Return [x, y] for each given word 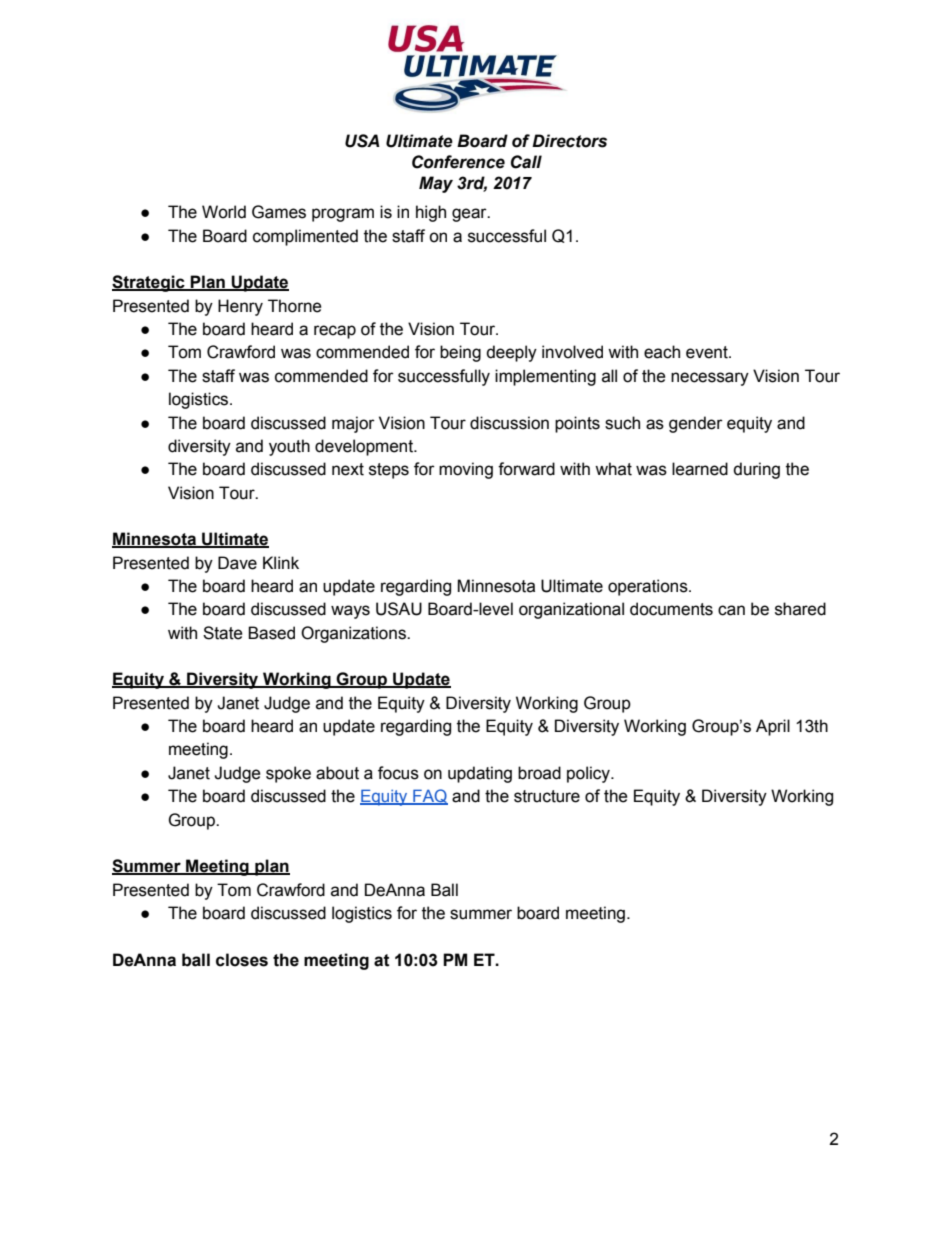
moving [466, 470]
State [223, 633]
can [731, 610]
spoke [288, 774]
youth [289, 447]
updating [480, 774]
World [224, 212]
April [773, 727]
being [460, 353]
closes [242, 960]
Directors [569, 141]
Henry [240, 307]
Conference [458, 162]
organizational [571, 610]
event [708, 352]
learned [700, 469]
